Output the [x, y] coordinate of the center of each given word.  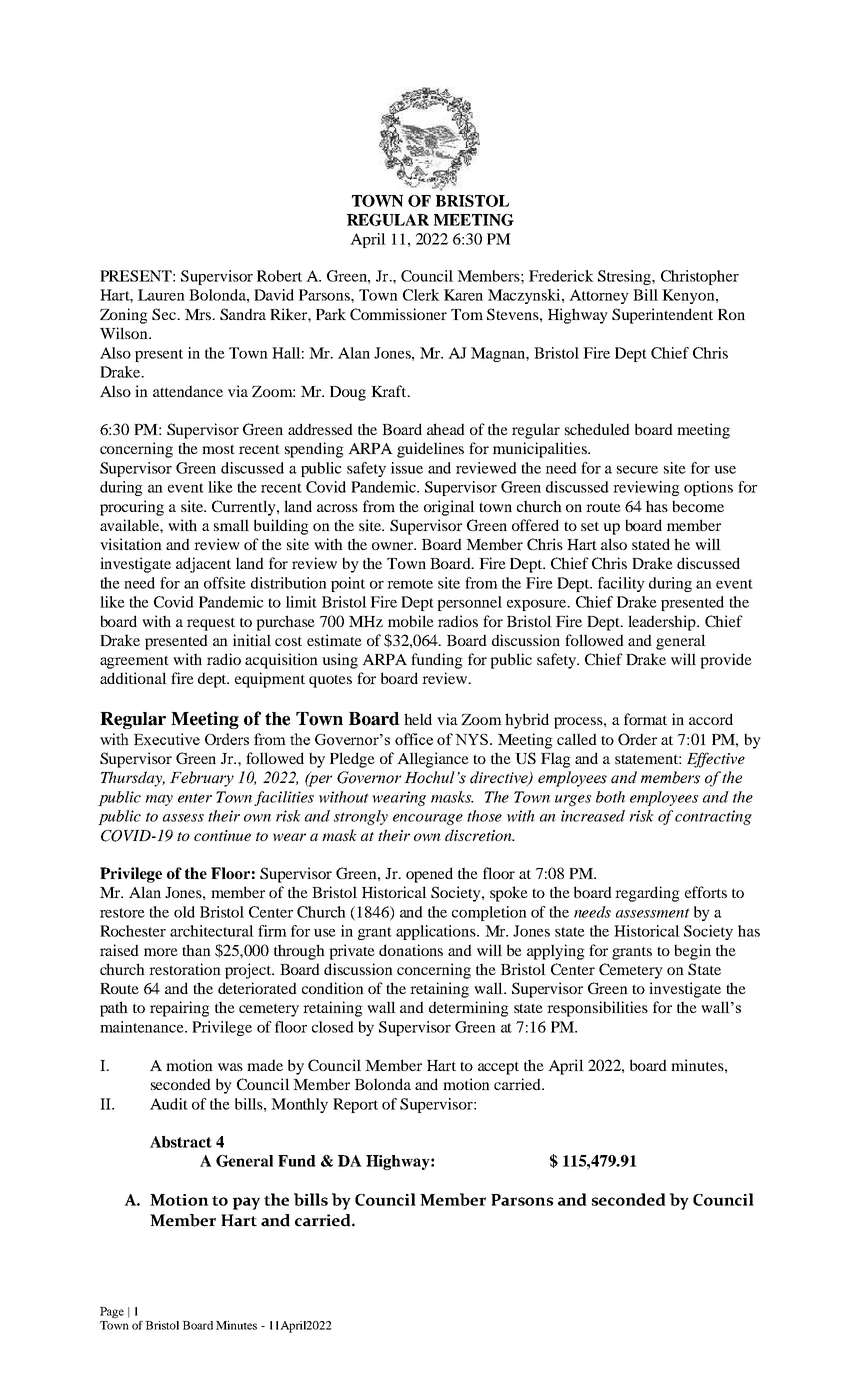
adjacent [203, 565]
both [610, 797]
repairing [180, 1009]
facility [621, 584]
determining [469, 1009]
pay [246, 1203]
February [202, 779]
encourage [428, 819]
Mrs [199, 314]
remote [410, 584]
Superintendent [662, 316]
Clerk [421, 295]
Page [112, 1312]
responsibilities [597, 1009]
